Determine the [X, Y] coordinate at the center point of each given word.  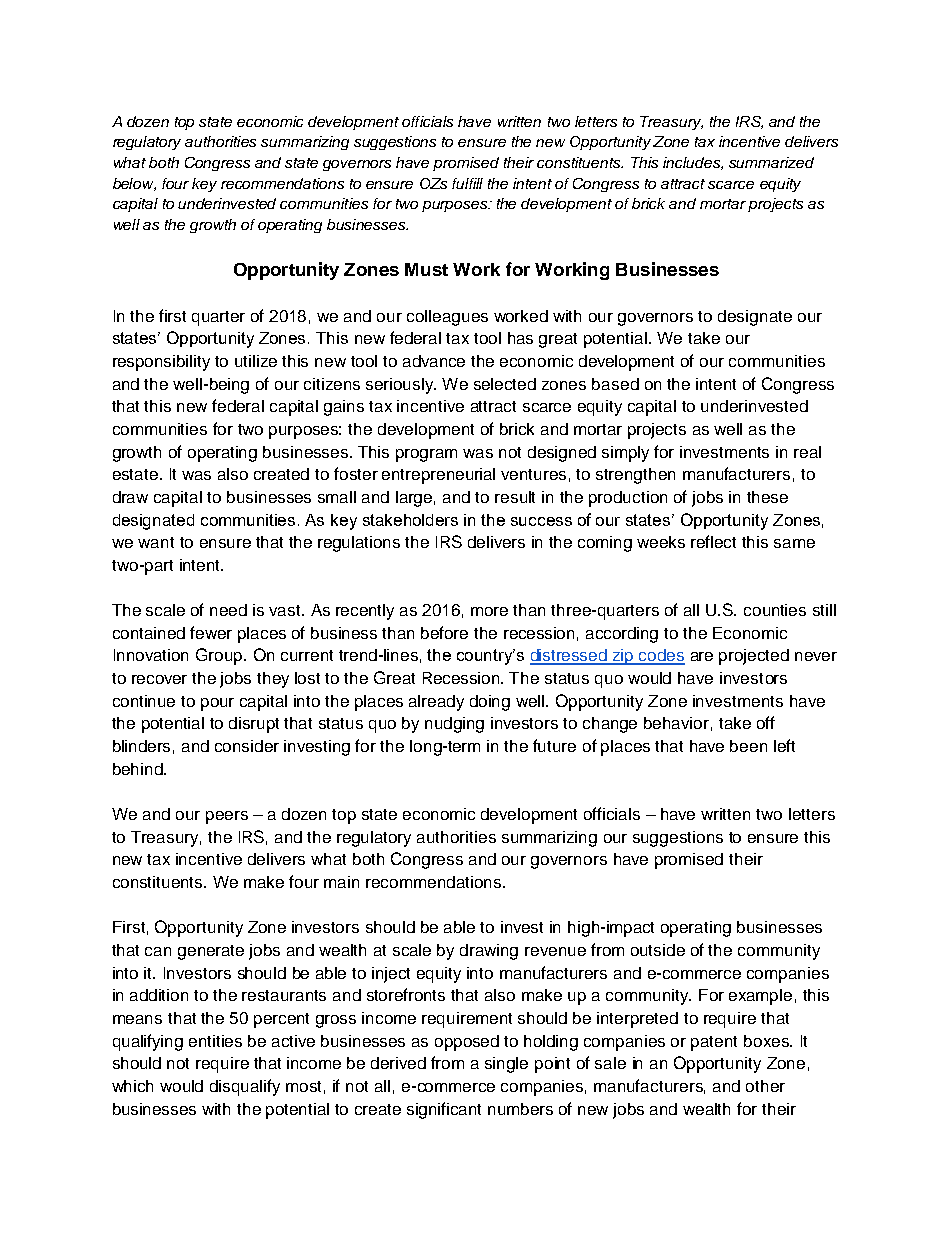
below [134, 184]
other [765, 1086]
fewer [211, 632]
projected [754, 657]
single [506, 1065]
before [444, 632]
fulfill [467, 183]
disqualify [245, 1087]
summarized [771, 162]
